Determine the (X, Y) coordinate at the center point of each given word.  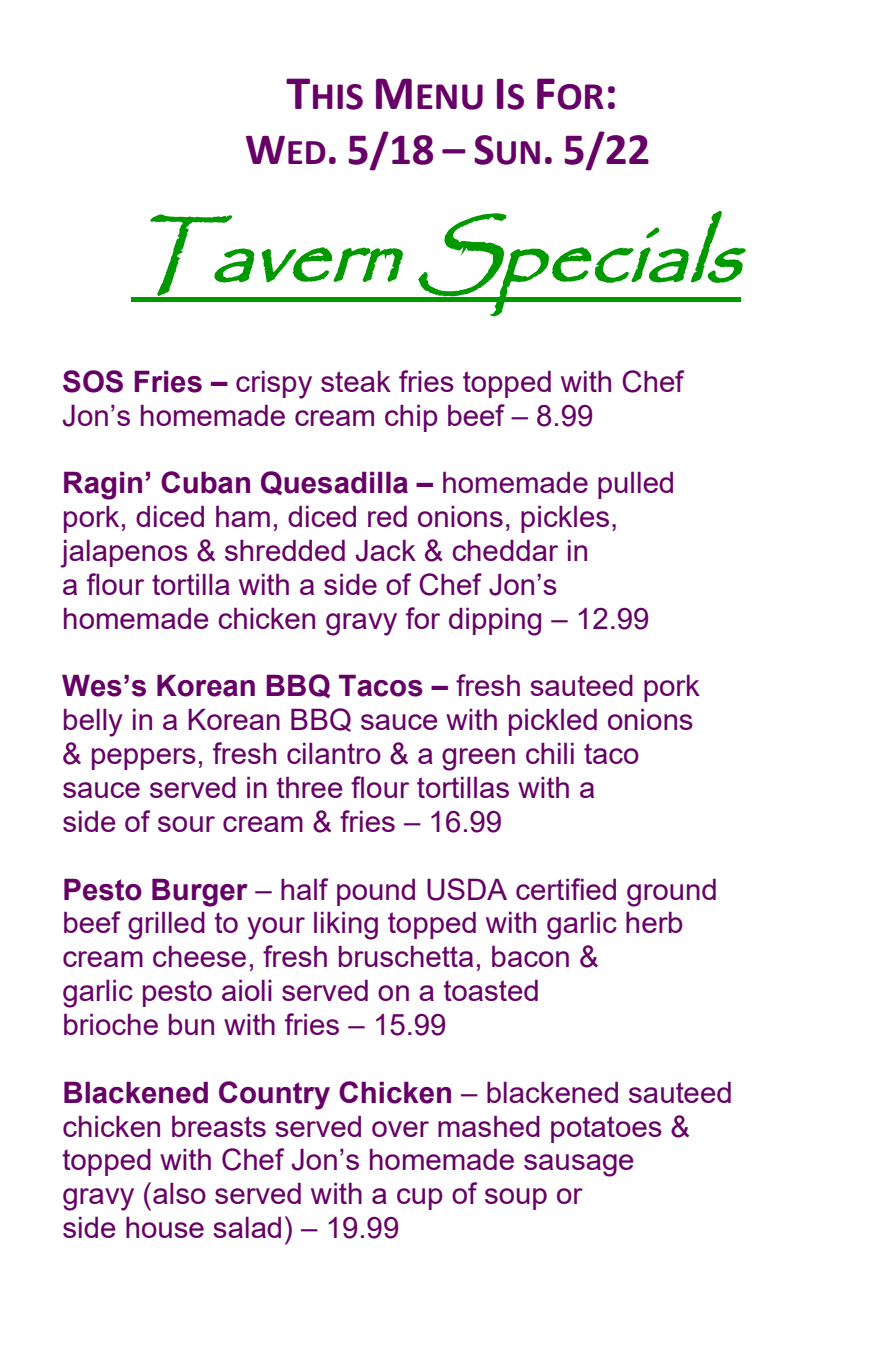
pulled (635, 485)
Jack (386, 551)
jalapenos (124, 554)
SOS (93, 381)
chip (411, 418)
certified (566, 889)
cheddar (505, 550)
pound (376, 892)
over (400, 1129)
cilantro (334, 753)
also (179, 1193)
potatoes (606, 1129)
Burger (200, 893)
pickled (553, 722)
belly (93, 723)
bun (191, 1024)
